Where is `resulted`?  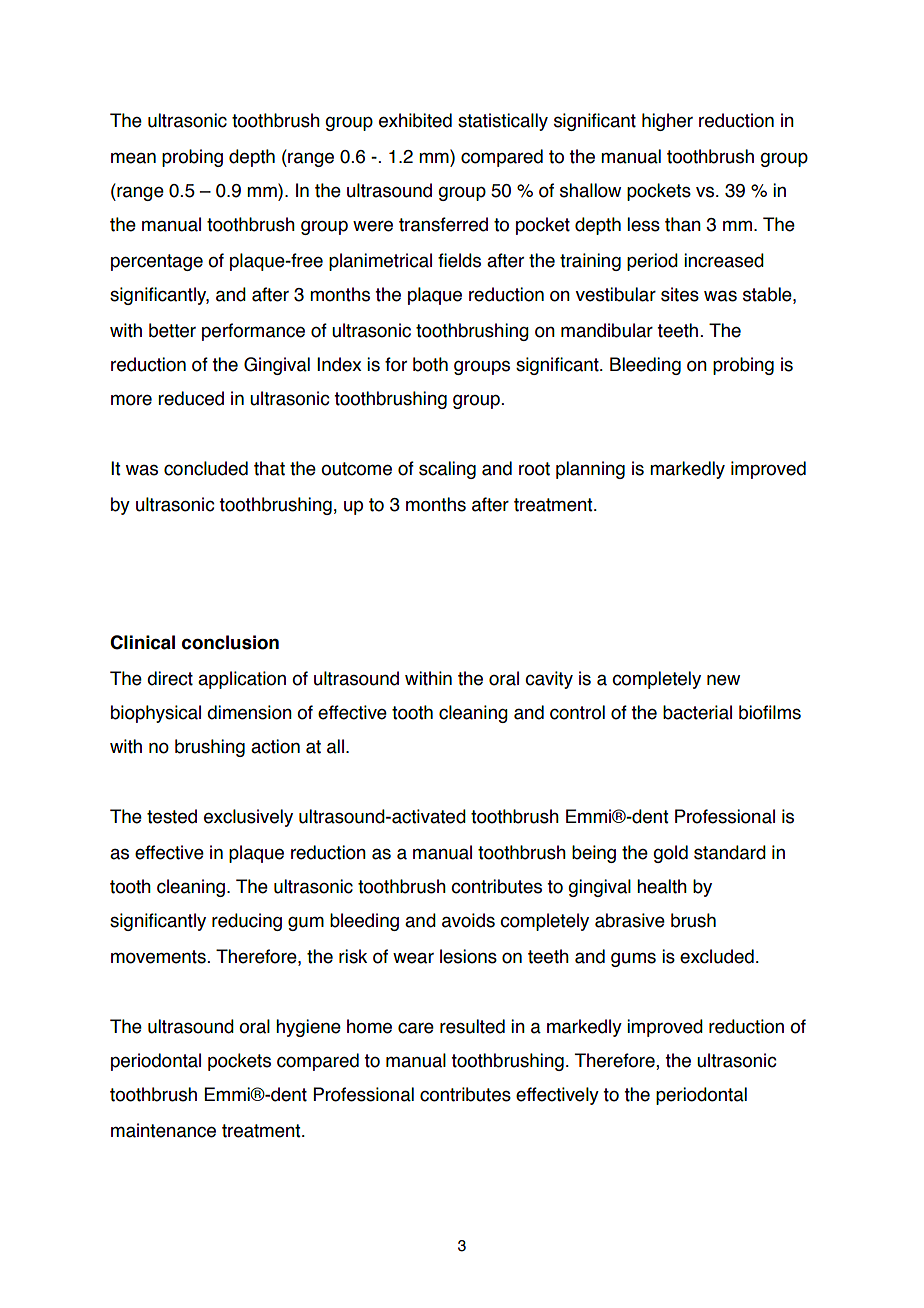 resulted is located at coordinates (472, 1026).
